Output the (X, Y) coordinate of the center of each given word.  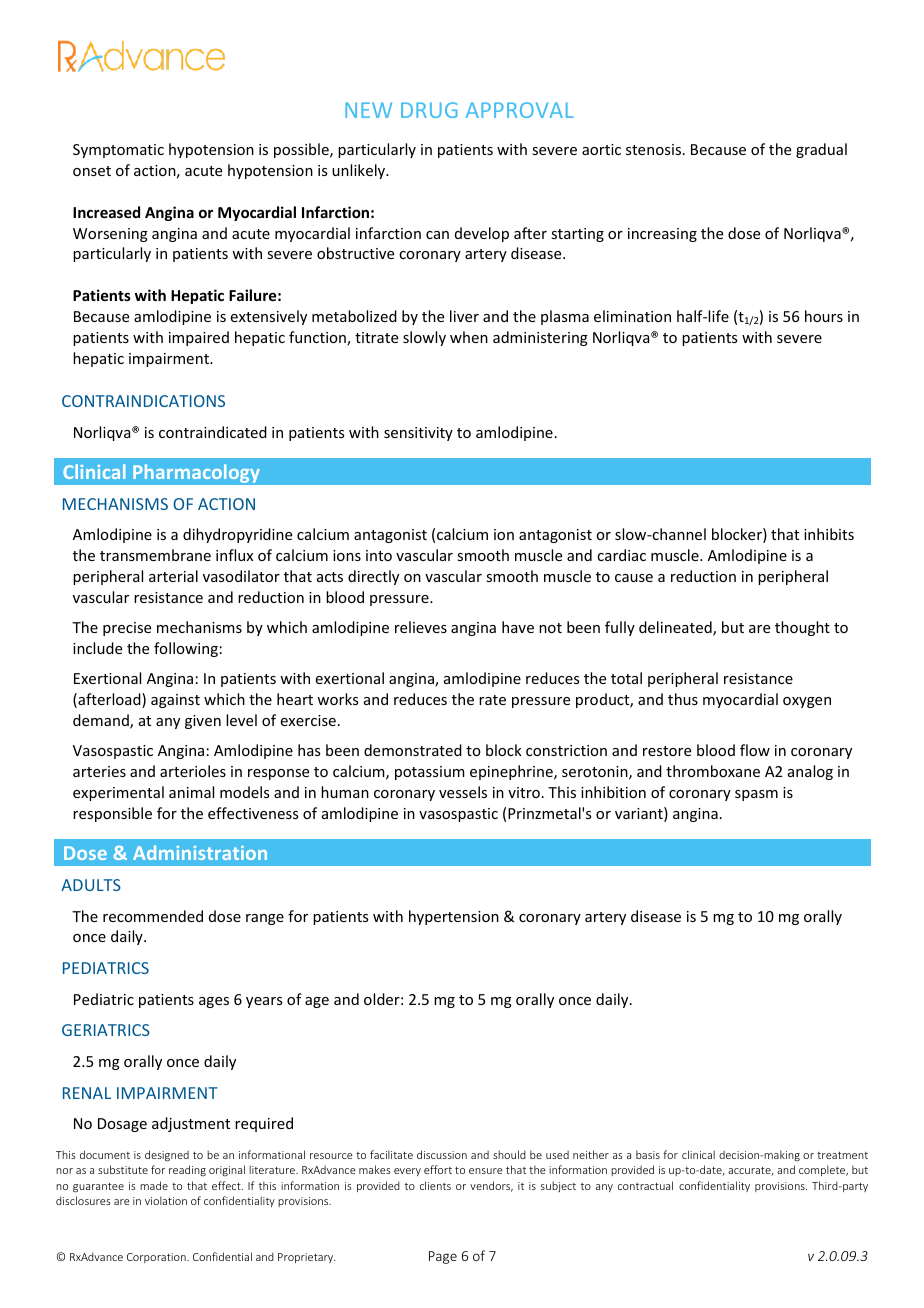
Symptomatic (118, 151)
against (175, 701)
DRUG (429, 110)
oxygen (807, 702)
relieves (421, 627)
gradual (821, 150)
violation (166, 1200)
